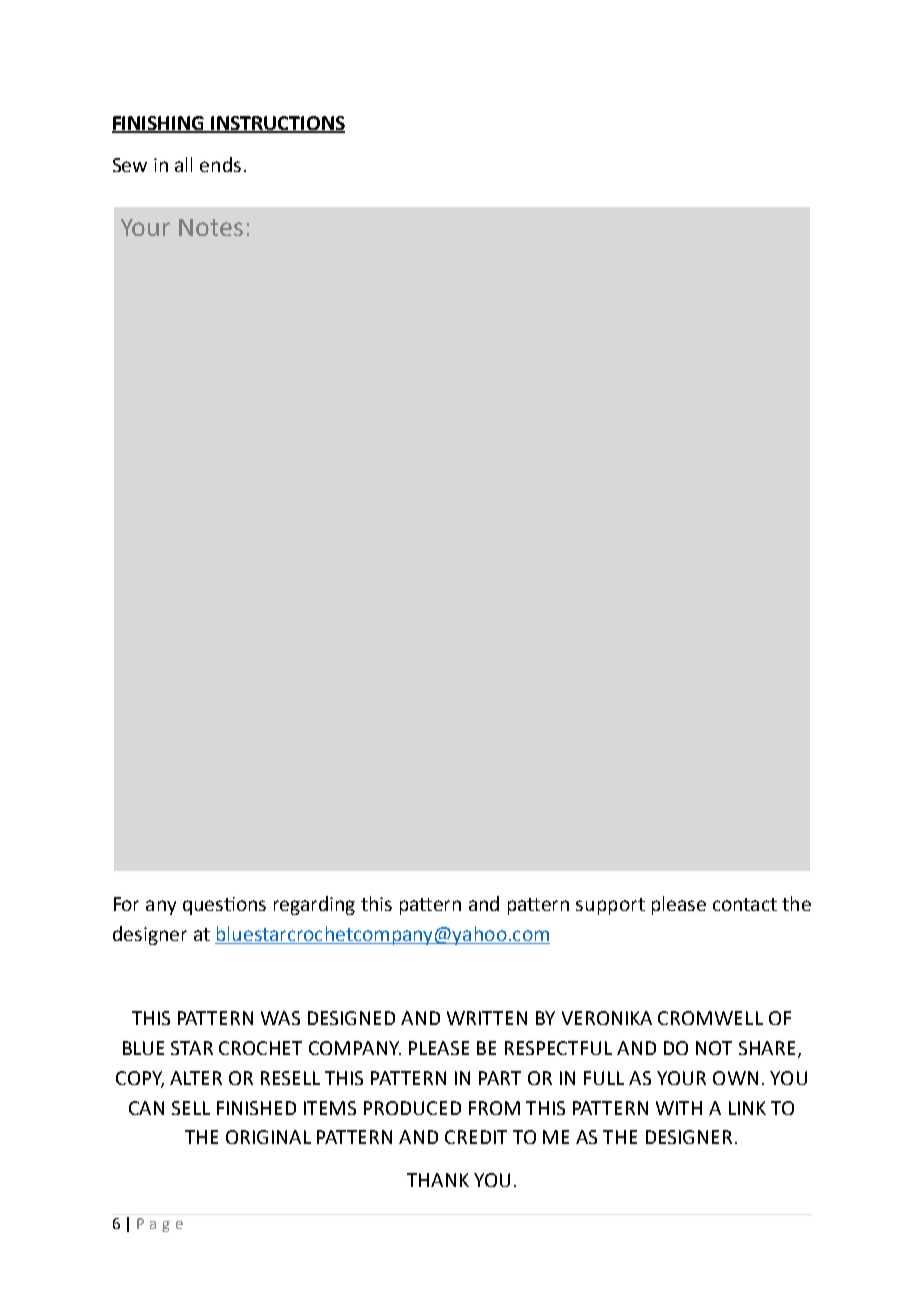 Image resolution: width=924 pixels, height=1308 pixels. Describe the element at coordinates (314, 905) in the page. I see `regarding` at that location.
